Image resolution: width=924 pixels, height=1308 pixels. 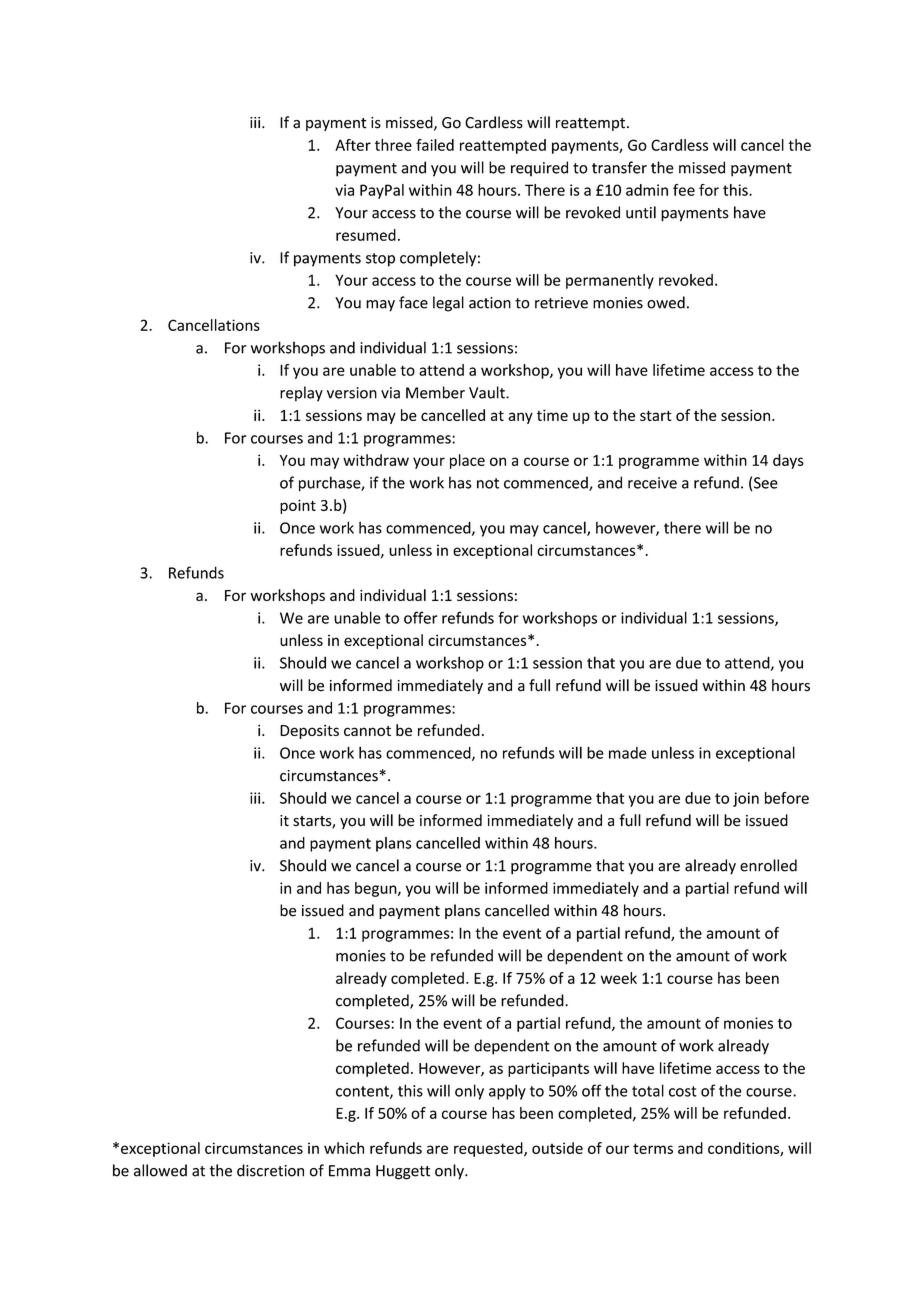 I want to click on Deposits, so click(x=309, y=732).
